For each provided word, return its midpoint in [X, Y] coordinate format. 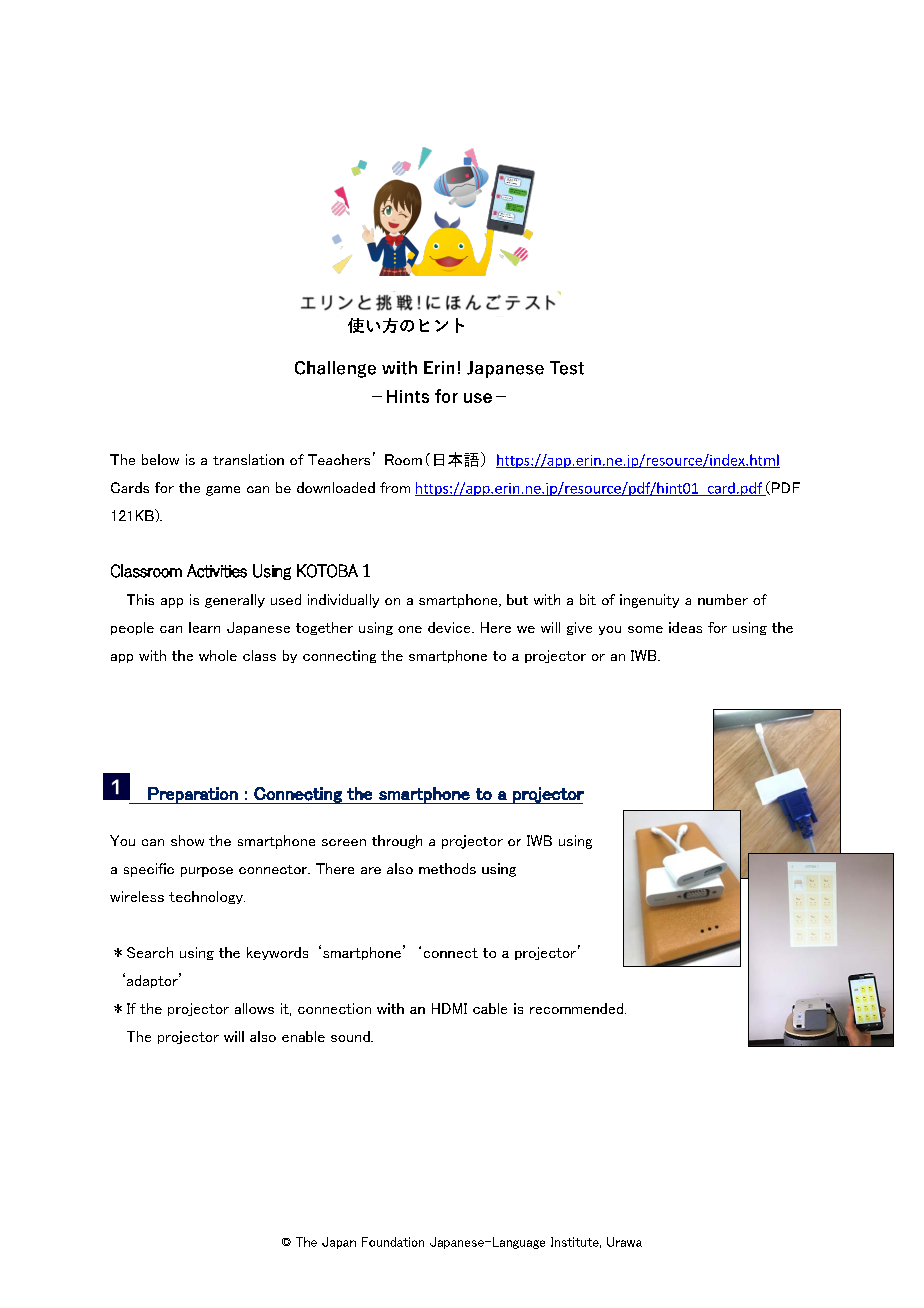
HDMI [449, 1008]
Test [567, 368]
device [450, 627]
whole [218, 655]
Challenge [335, 369]
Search [150, 952]
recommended [578, 1008]
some [645, 629]
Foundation [393, 1242]
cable [490, 1008]
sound [351, 1036]
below [160, 459]
